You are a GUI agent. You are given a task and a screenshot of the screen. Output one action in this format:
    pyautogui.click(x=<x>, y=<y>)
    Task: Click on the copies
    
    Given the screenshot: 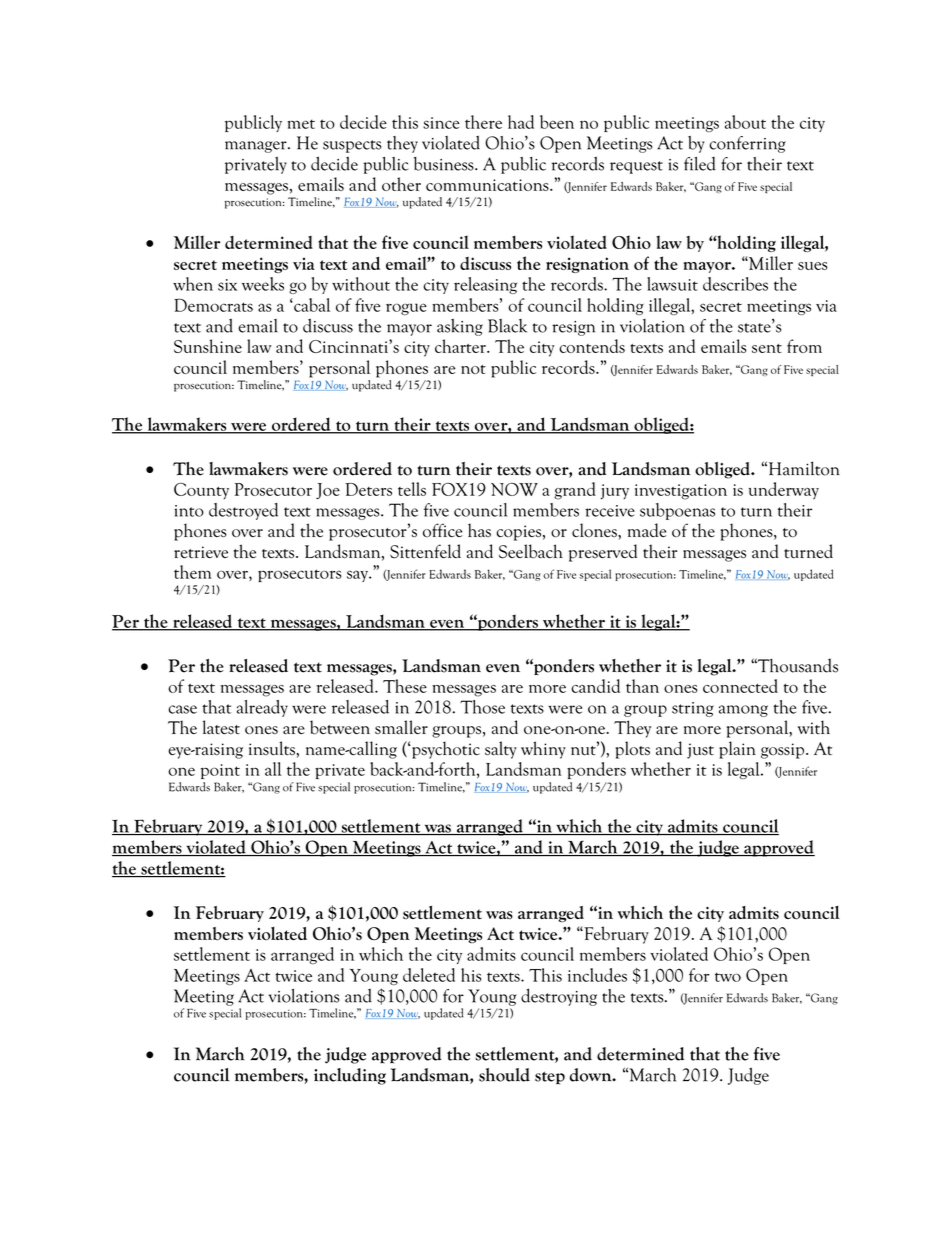 What is the action you would take?
    pyautogui.click(x=518, y=533)
